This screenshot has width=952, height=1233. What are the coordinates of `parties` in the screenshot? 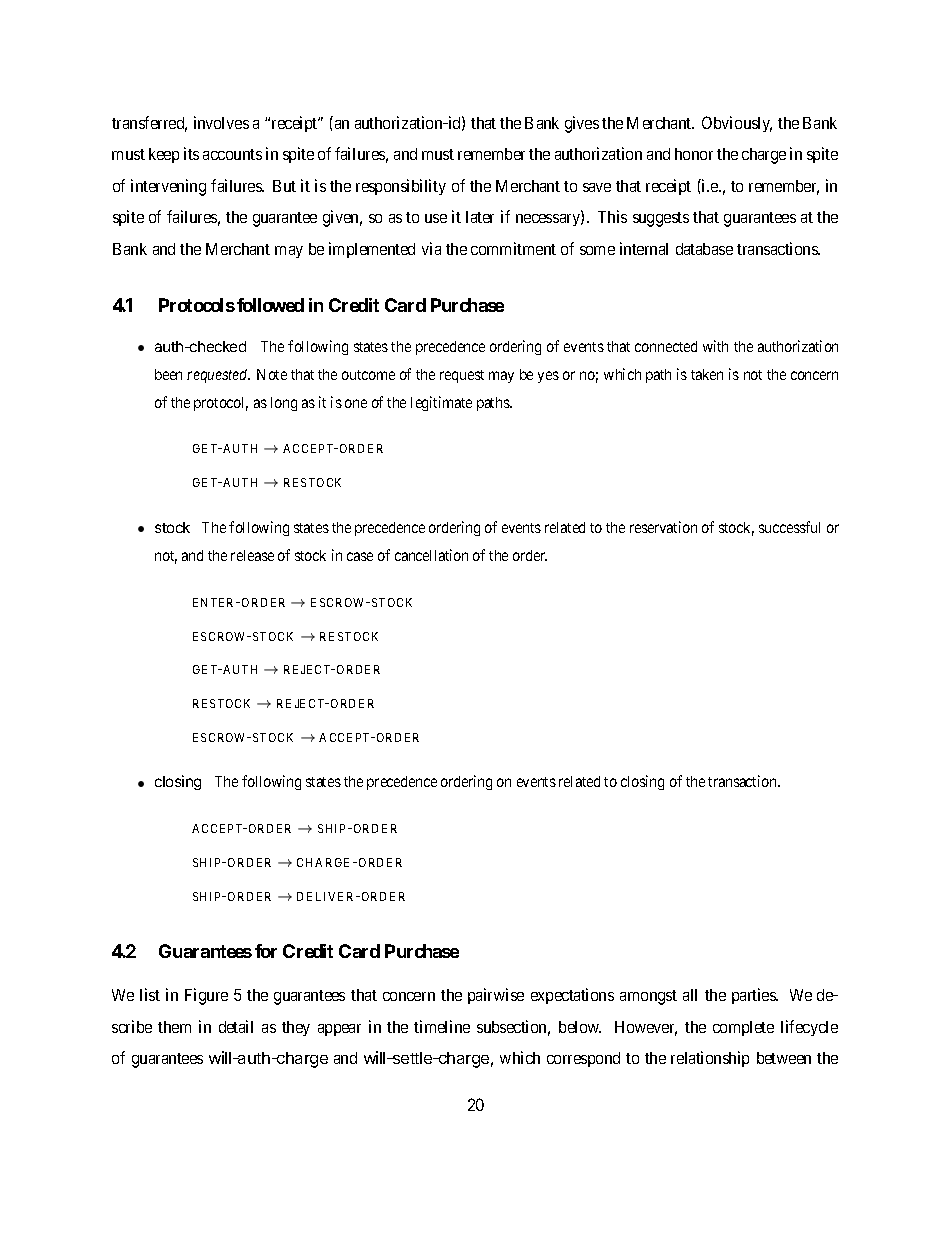 It's located at (755, 996).
